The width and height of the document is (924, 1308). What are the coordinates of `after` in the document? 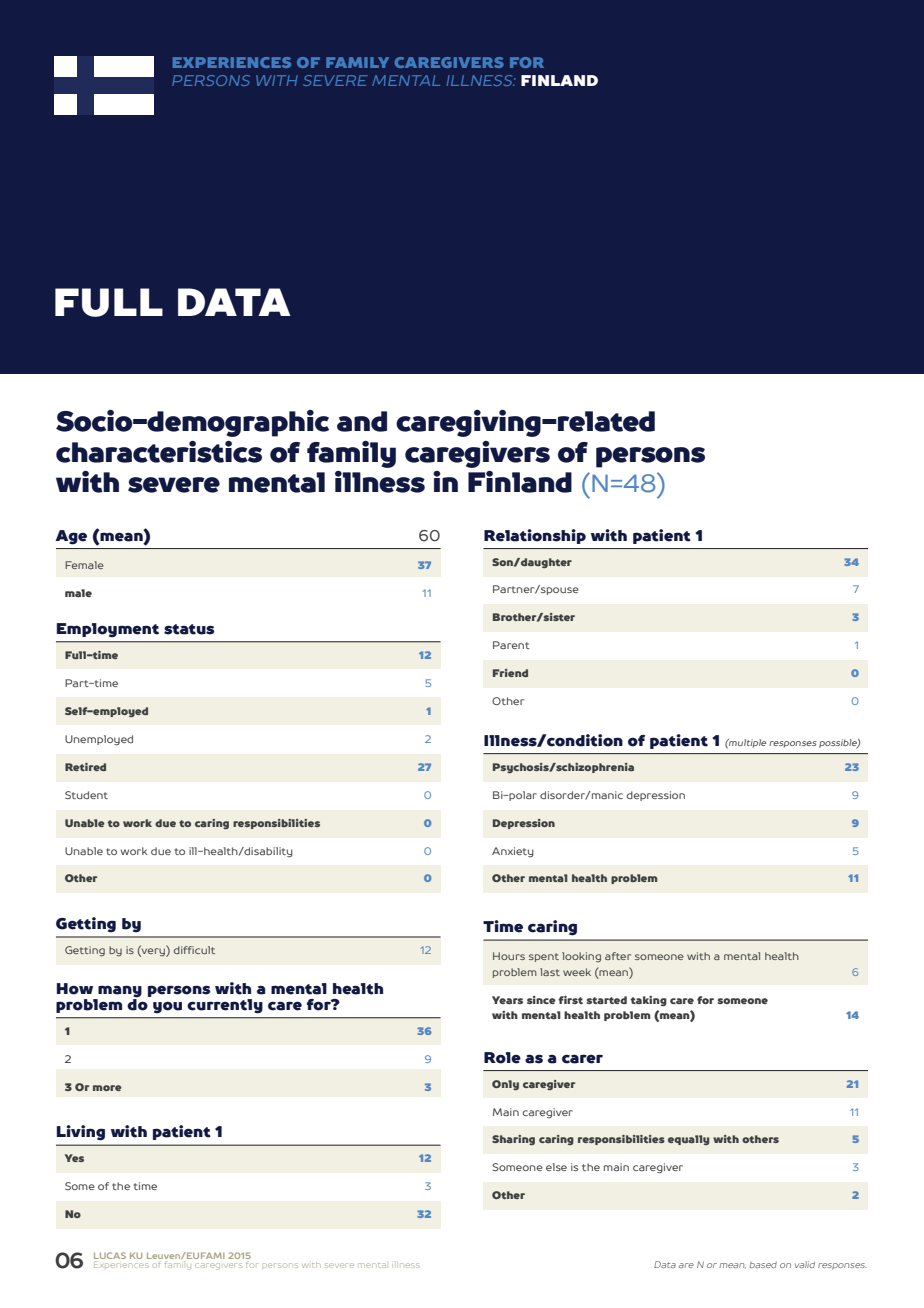 It's located at (618, 956).
